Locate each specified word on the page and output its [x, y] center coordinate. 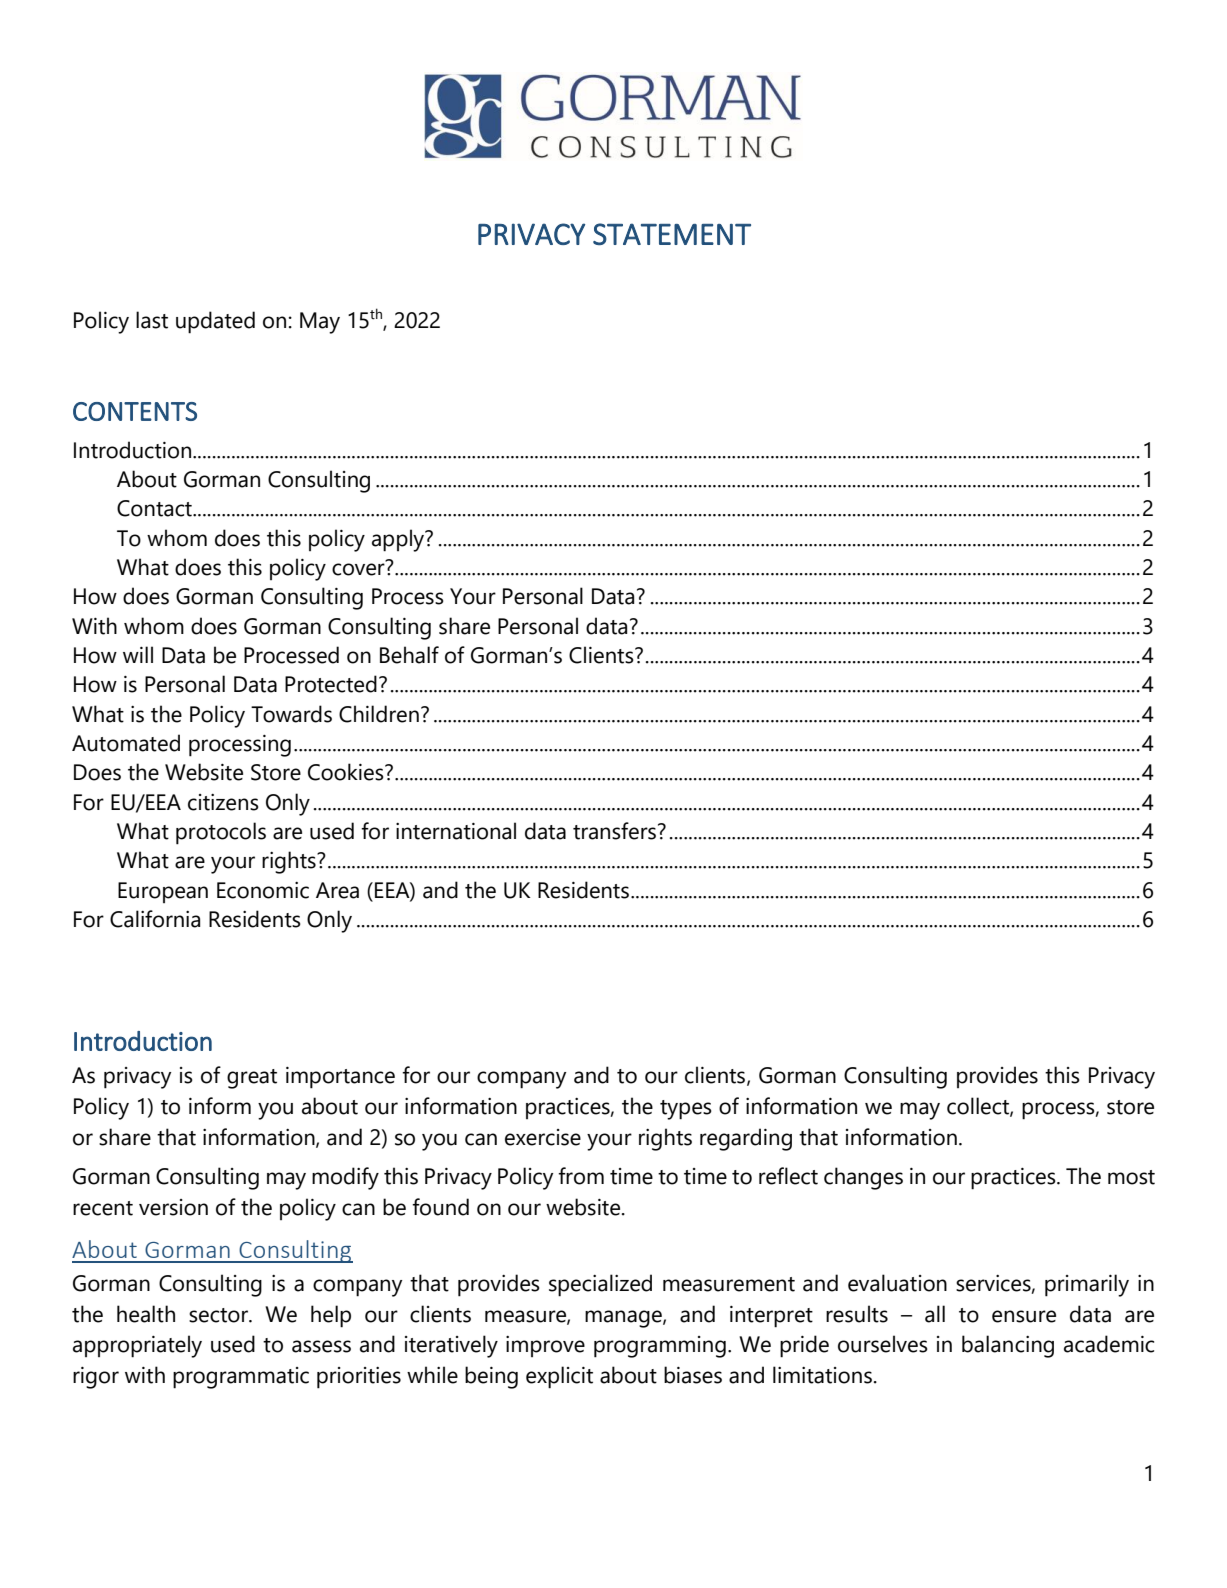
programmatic [241, 1378]
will [138, 654]
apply [399, 540]
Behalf [409, 655]
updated [215, 322]
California [155, 919]
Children [379, 714]
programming [660, 1347]
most [1131, 1177]
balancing [1008, 1346]
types [686, 1110]
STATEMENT [672, 234]
